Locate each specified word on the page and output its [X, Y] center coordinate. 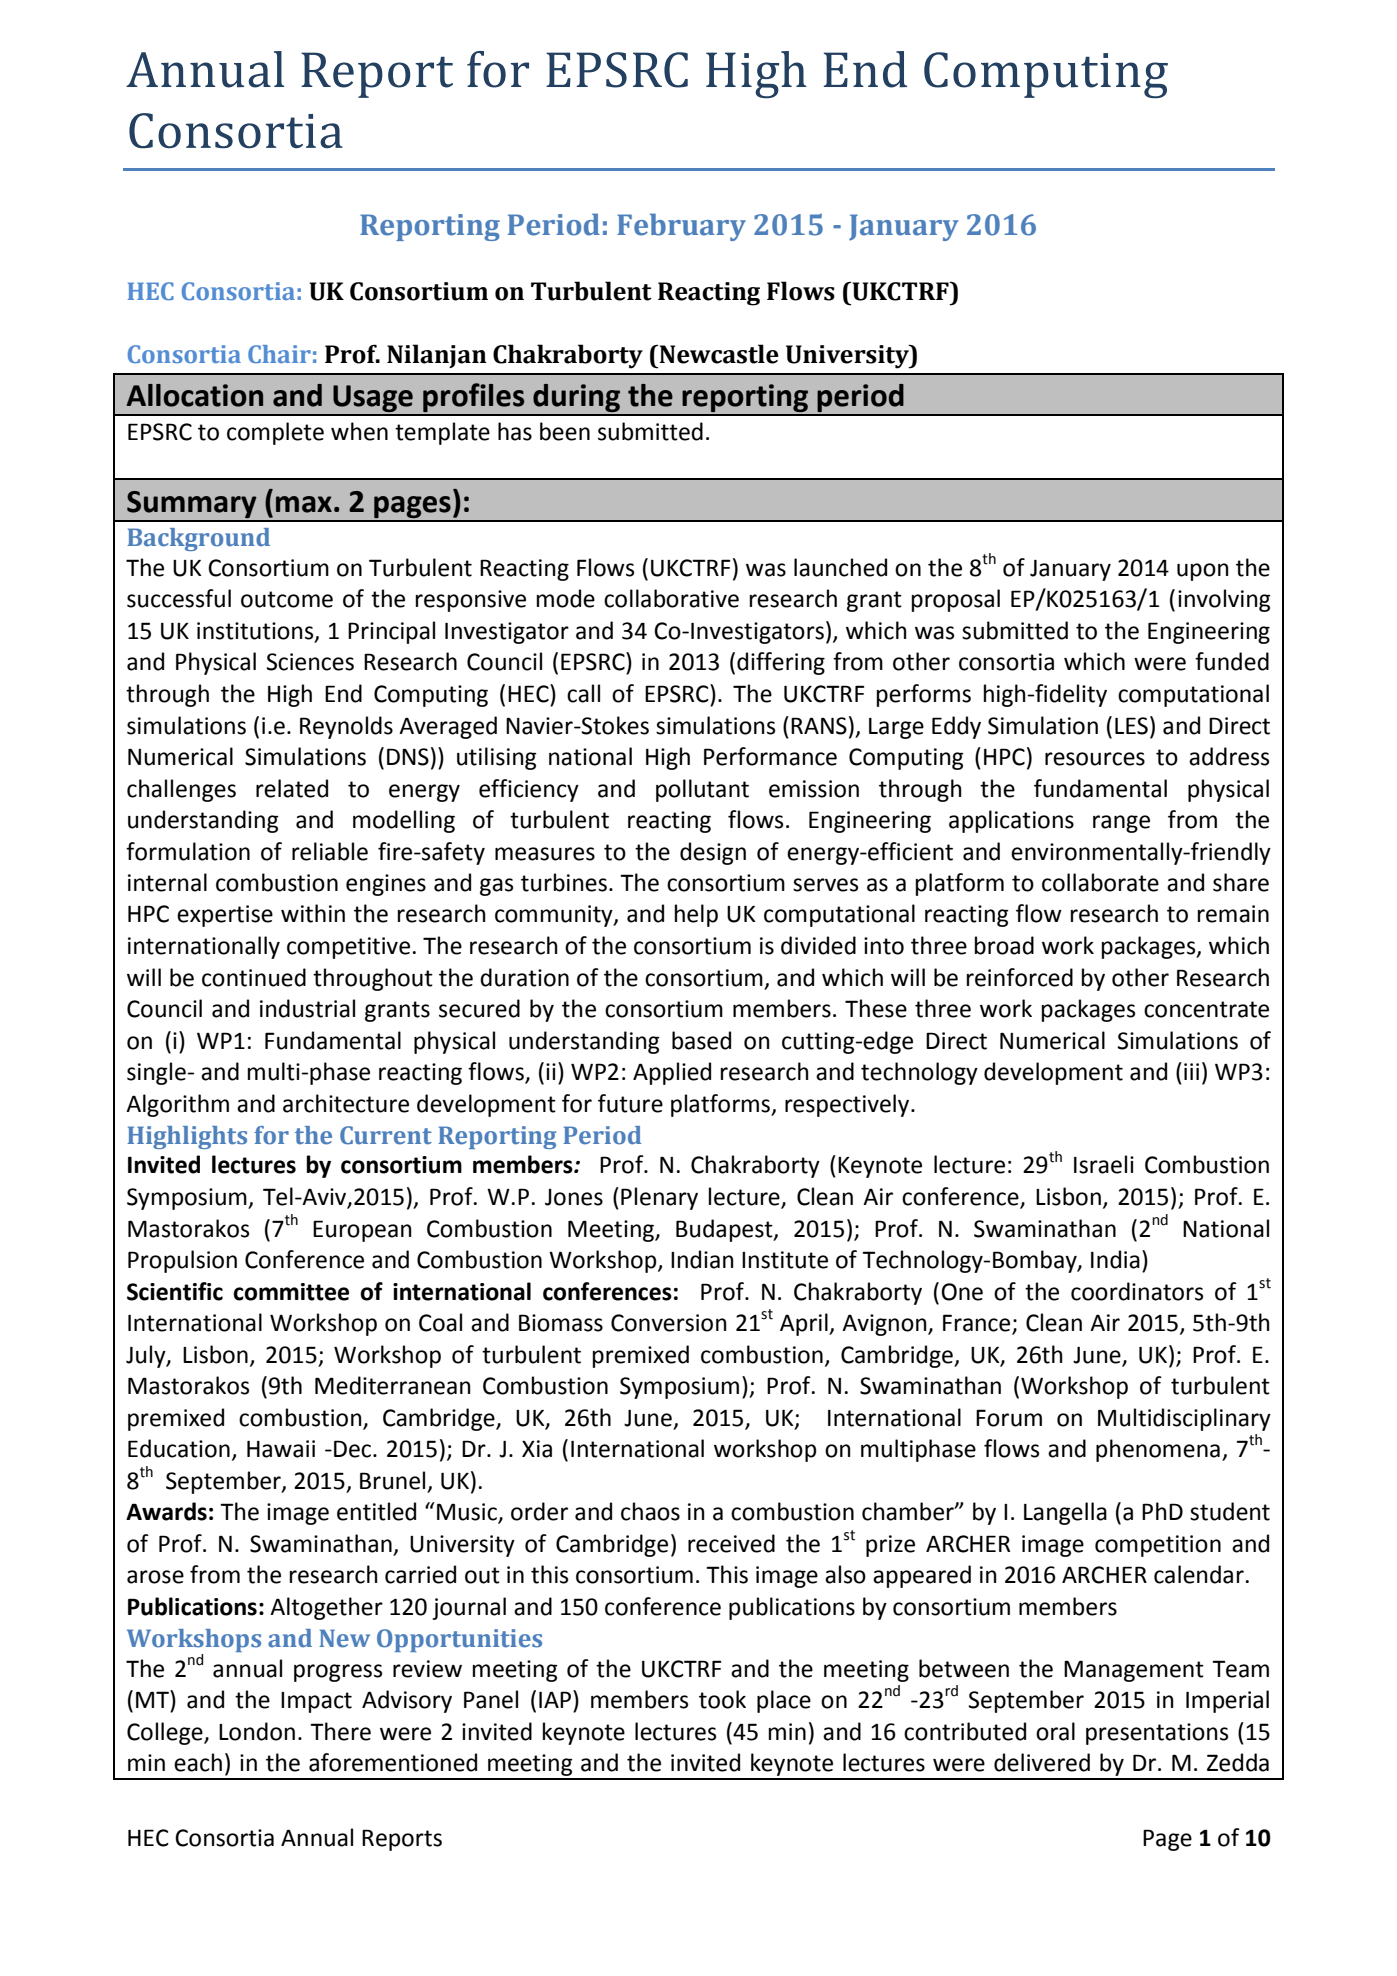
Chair [279, 354]
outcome [287, 599]
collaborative [671, 598]
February [681, 227]
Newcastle [719, 354]
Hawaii [281, 1449]
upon [1203, 572]
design [713, 853]
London [257, 1731]
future [630, 1103]
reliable [330, 851]
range [1121, 824]
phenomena [1158, 1450]
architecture [346, 1103]
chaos [650, 1511]
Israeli [1104, 1164]
